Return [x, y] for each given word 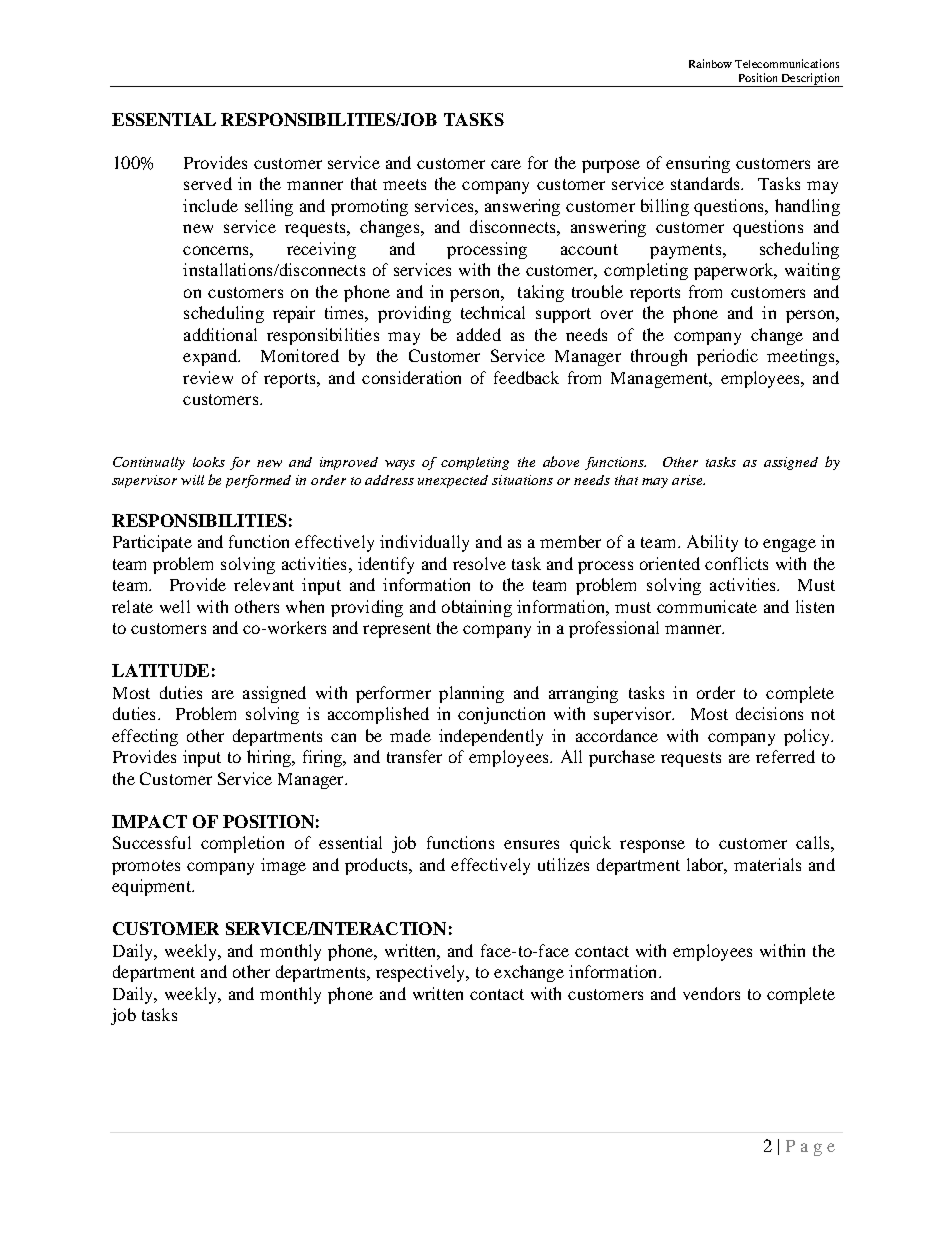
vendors [711, 993]
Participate [152, 543]
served [208, 183]
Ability [712, 543]
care [506, 164]
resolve [479, 563]
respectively [422, 973]
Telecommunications [787, 63]
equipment [152, 887]
